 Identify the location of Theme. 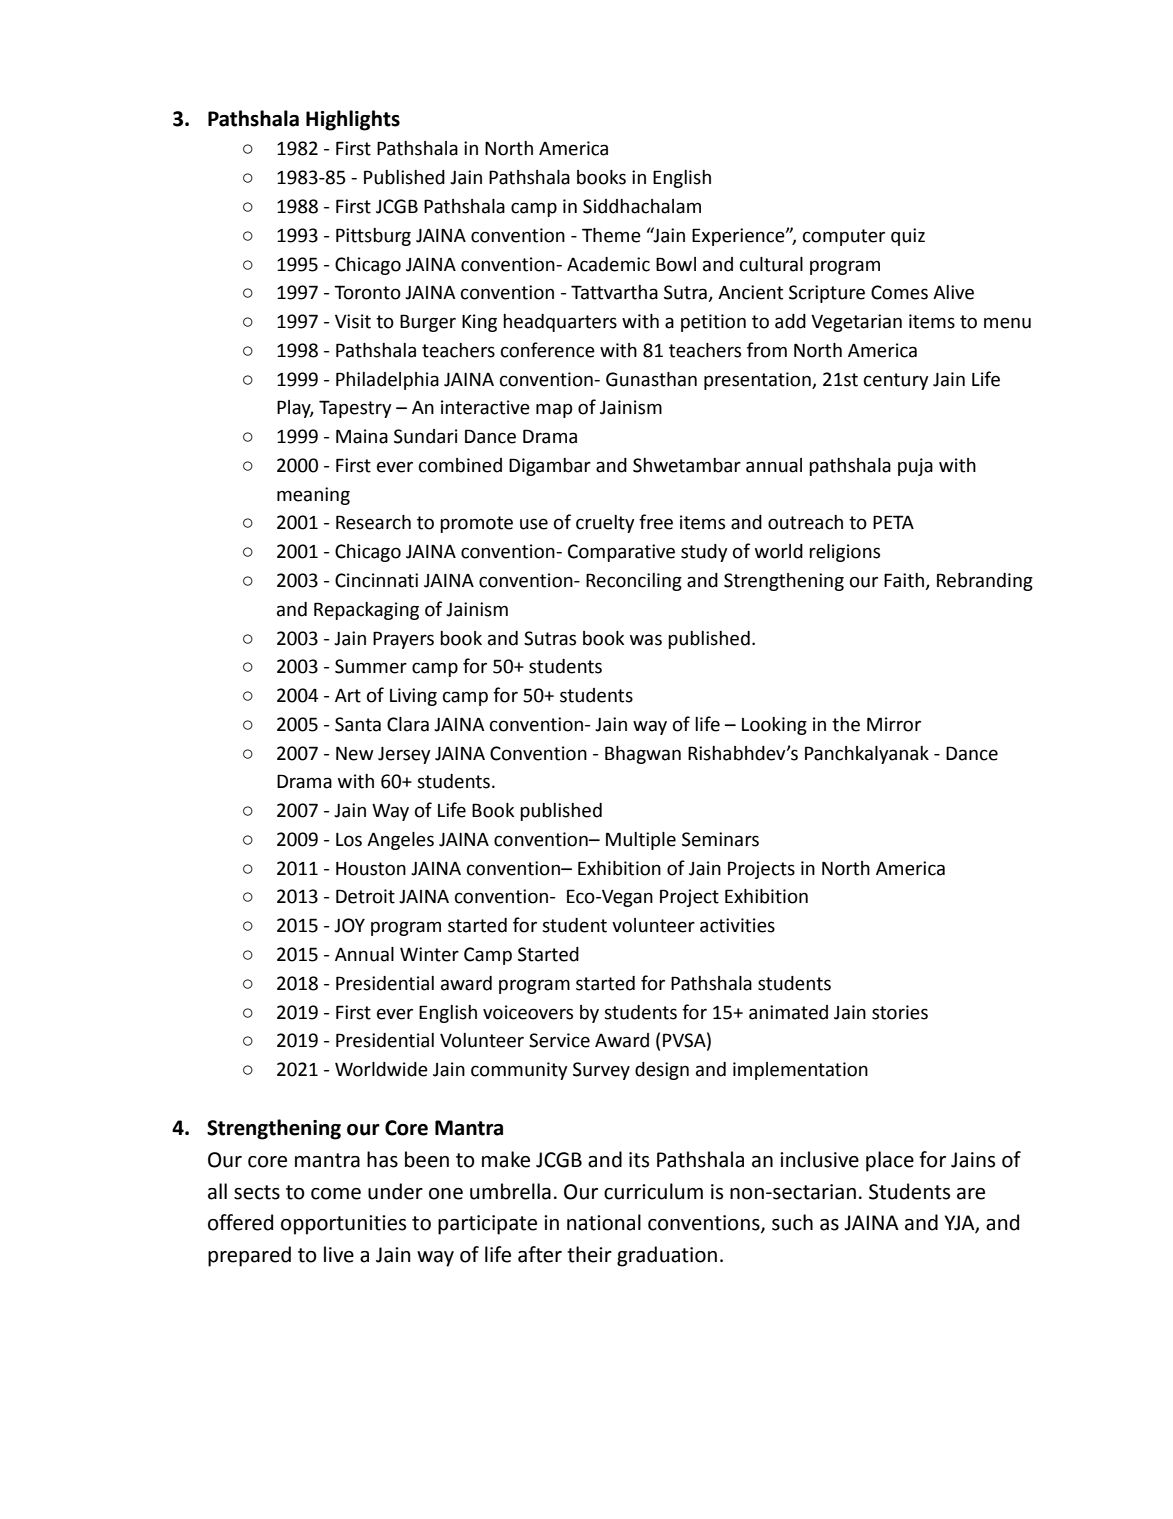
(611, 235).
